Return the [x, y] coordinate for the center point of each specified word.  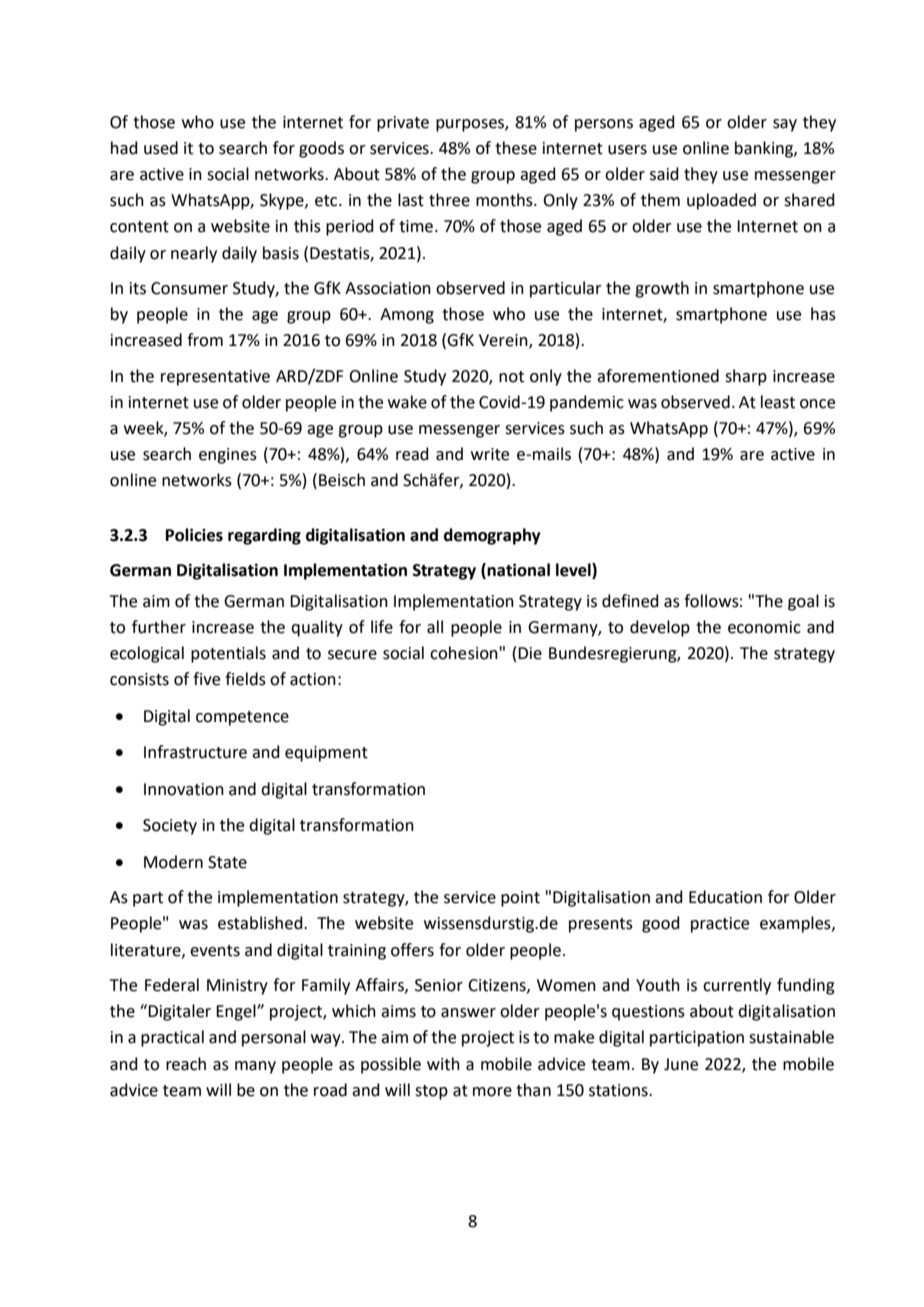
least [778, 402]
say [785, 125]
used [161, 148]
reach [186, 1064]
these [516, 148]
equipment [326, 754]
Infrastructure [195, 752]
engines [228, 456]
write [490, 454]
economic [764, 627]
